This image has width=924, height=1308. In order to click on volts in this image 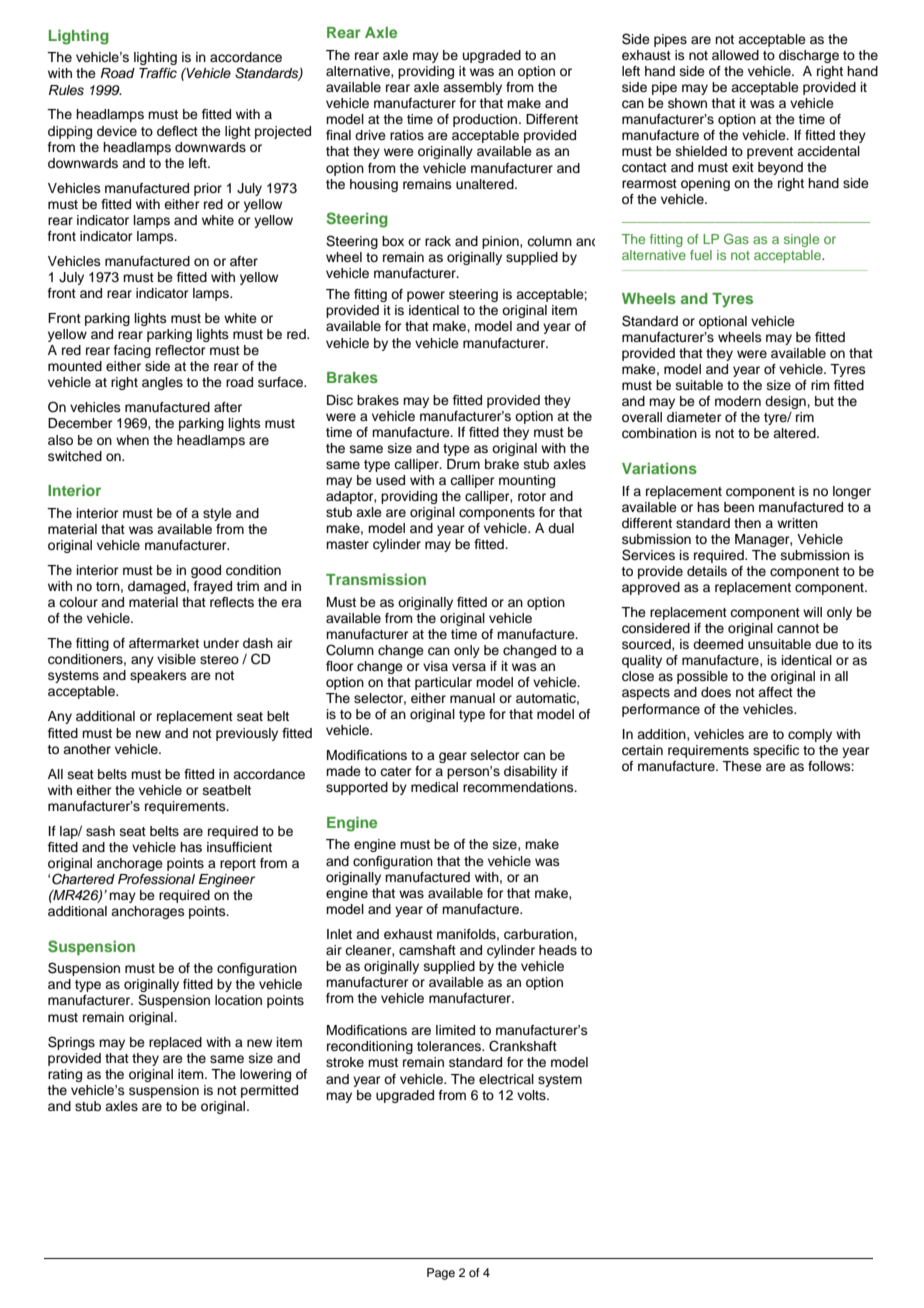, I will do `click(532, 1095)`.
